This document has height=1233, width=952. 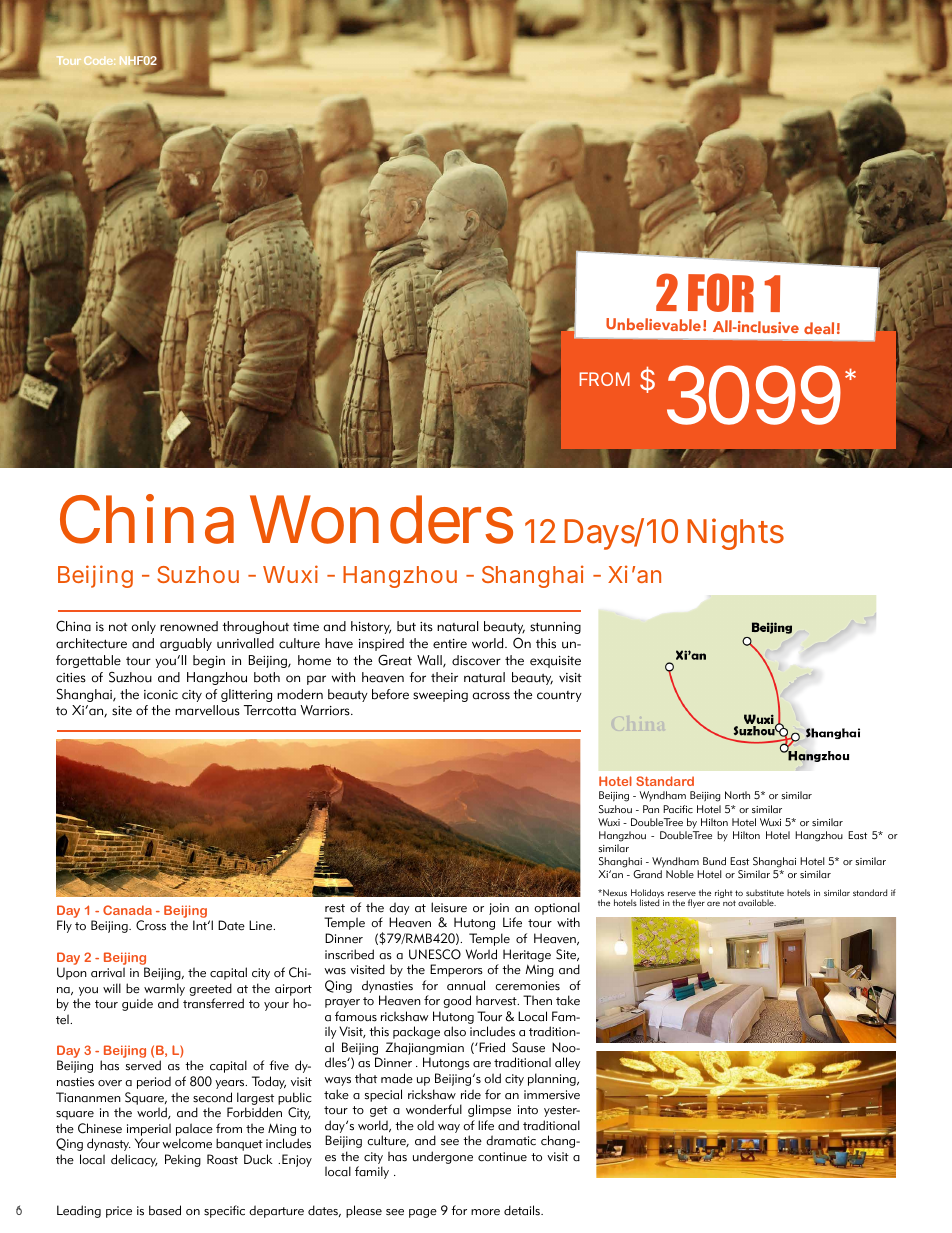 What do you see at coordinates (381, 519) in the document?
I see `Wonders` at bounding box center [381, 519].
